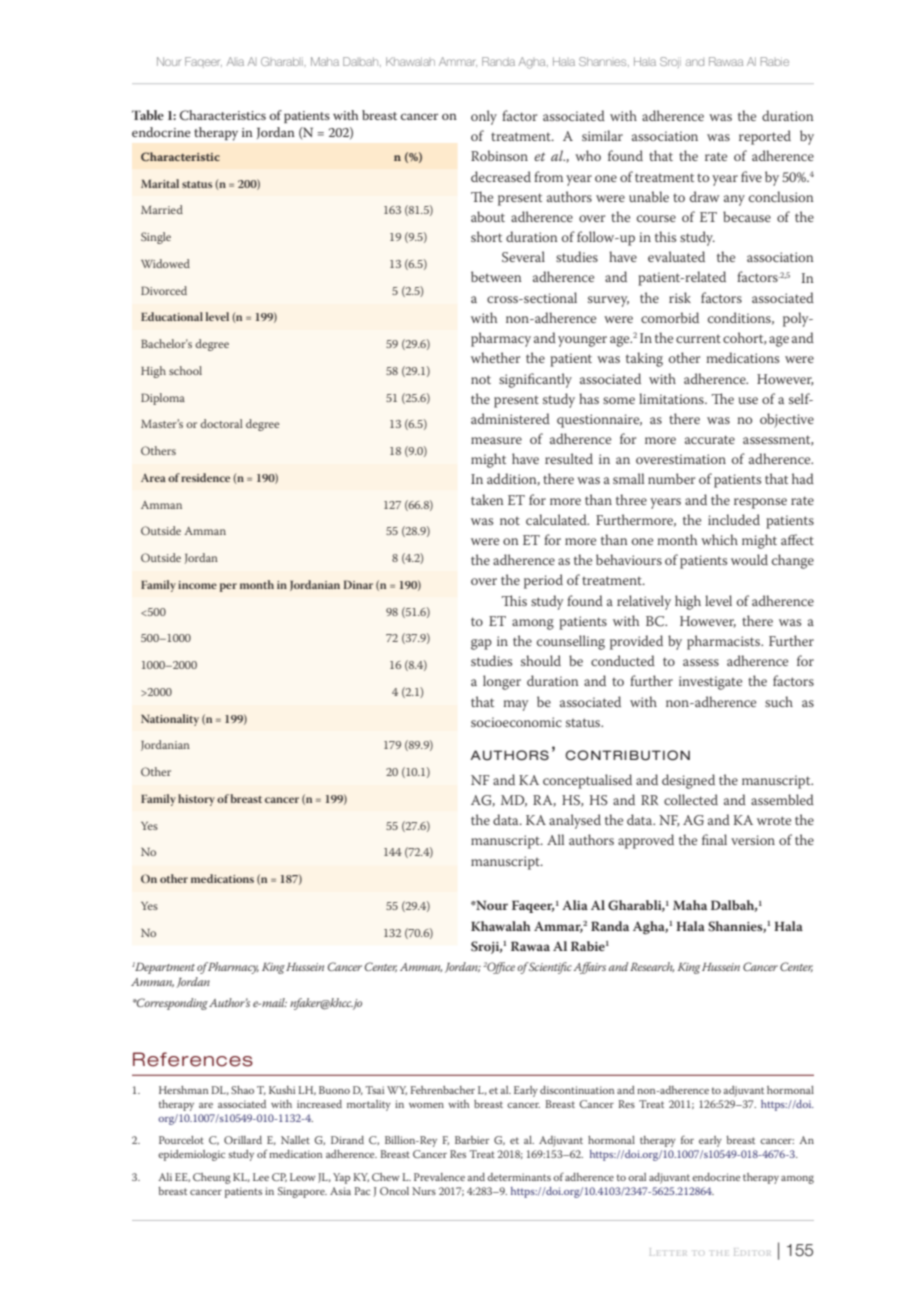 Image resolution: width=924 pixels, height=1308 pixels. I want to click on Scientific, so click(550, 968).
